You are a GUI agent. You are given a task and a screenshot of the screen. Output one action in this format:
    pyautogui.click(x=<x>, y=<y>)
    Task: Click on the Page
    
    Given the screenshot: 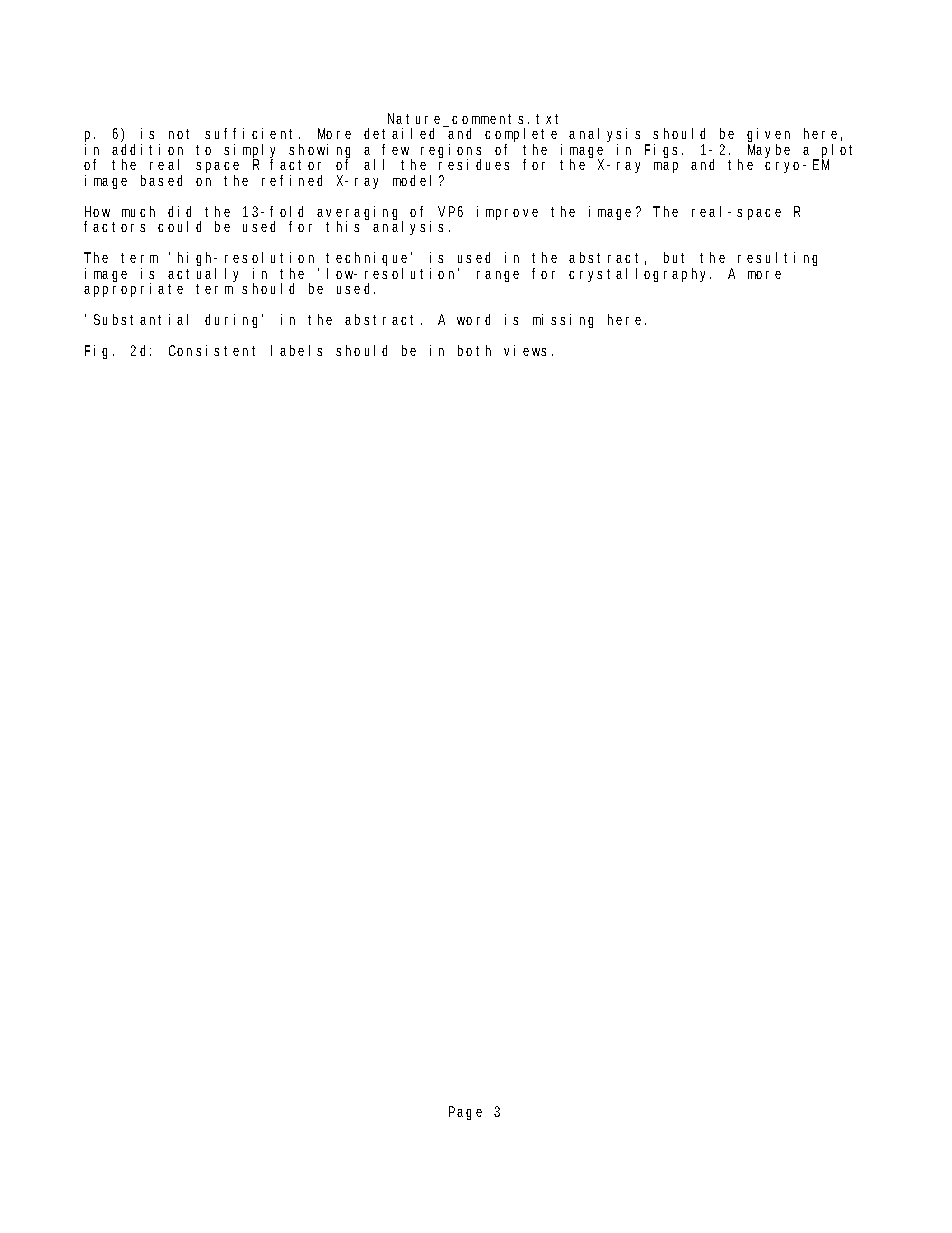 What is the action you would take?
    pyautogui.click(x=465, y=1113)
